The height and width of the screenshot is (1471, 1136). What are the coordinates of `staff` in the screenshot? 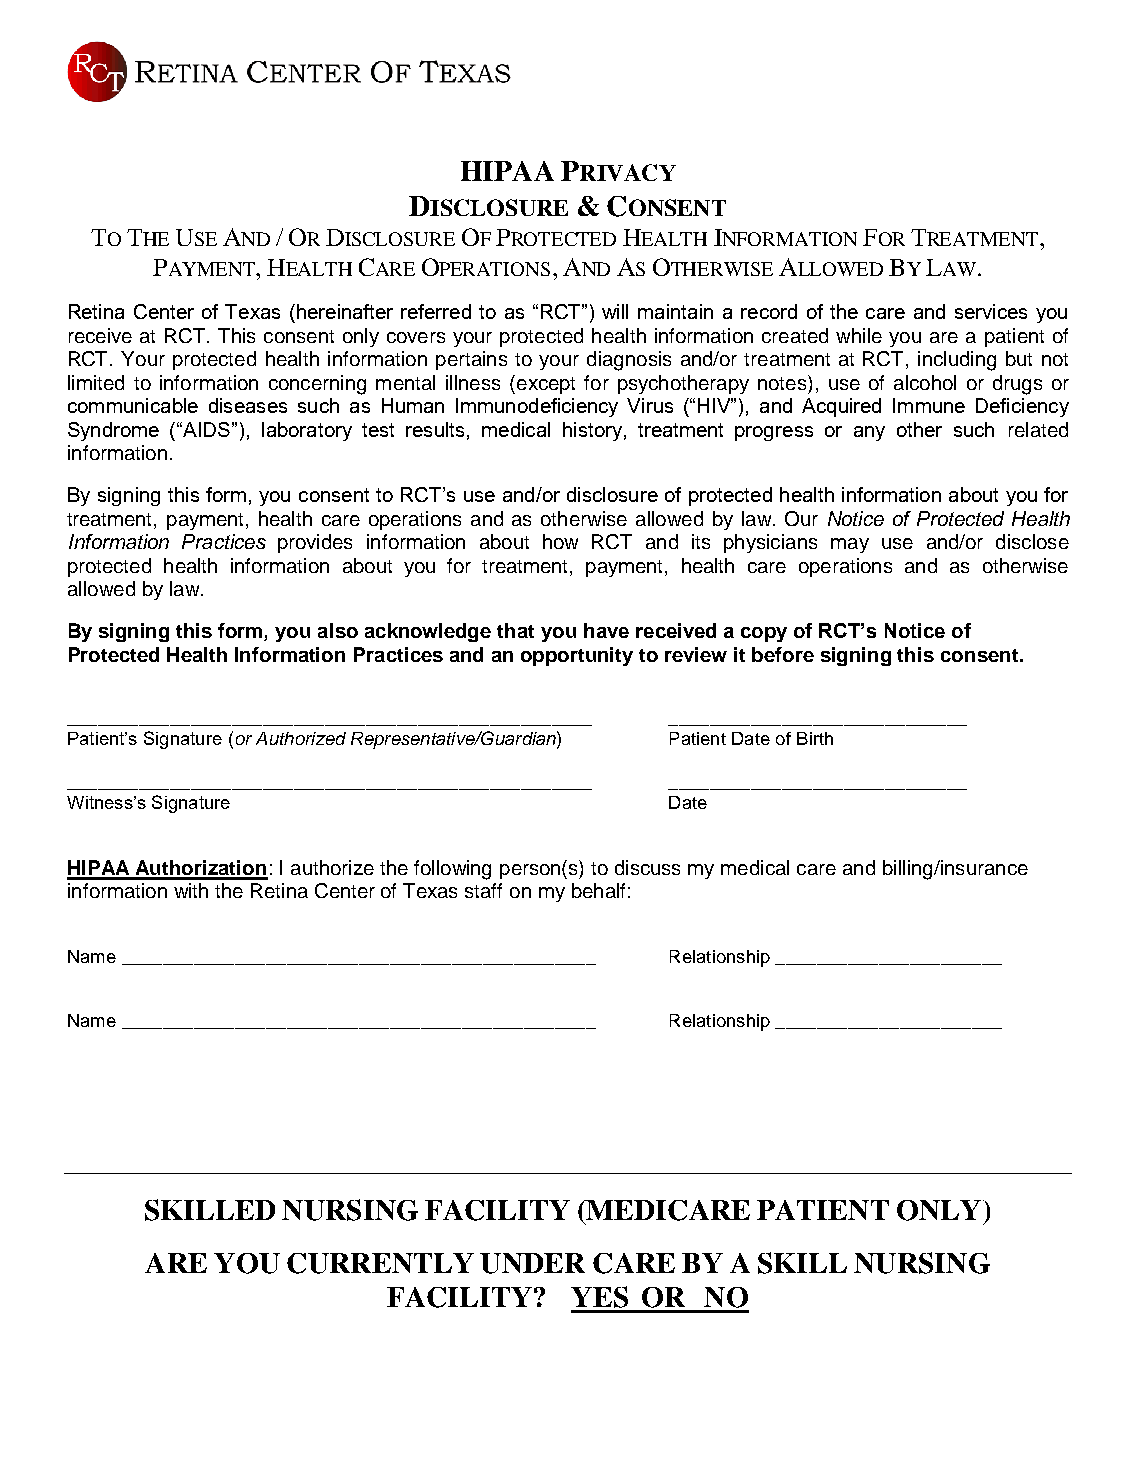 It's located at (483, 890).
